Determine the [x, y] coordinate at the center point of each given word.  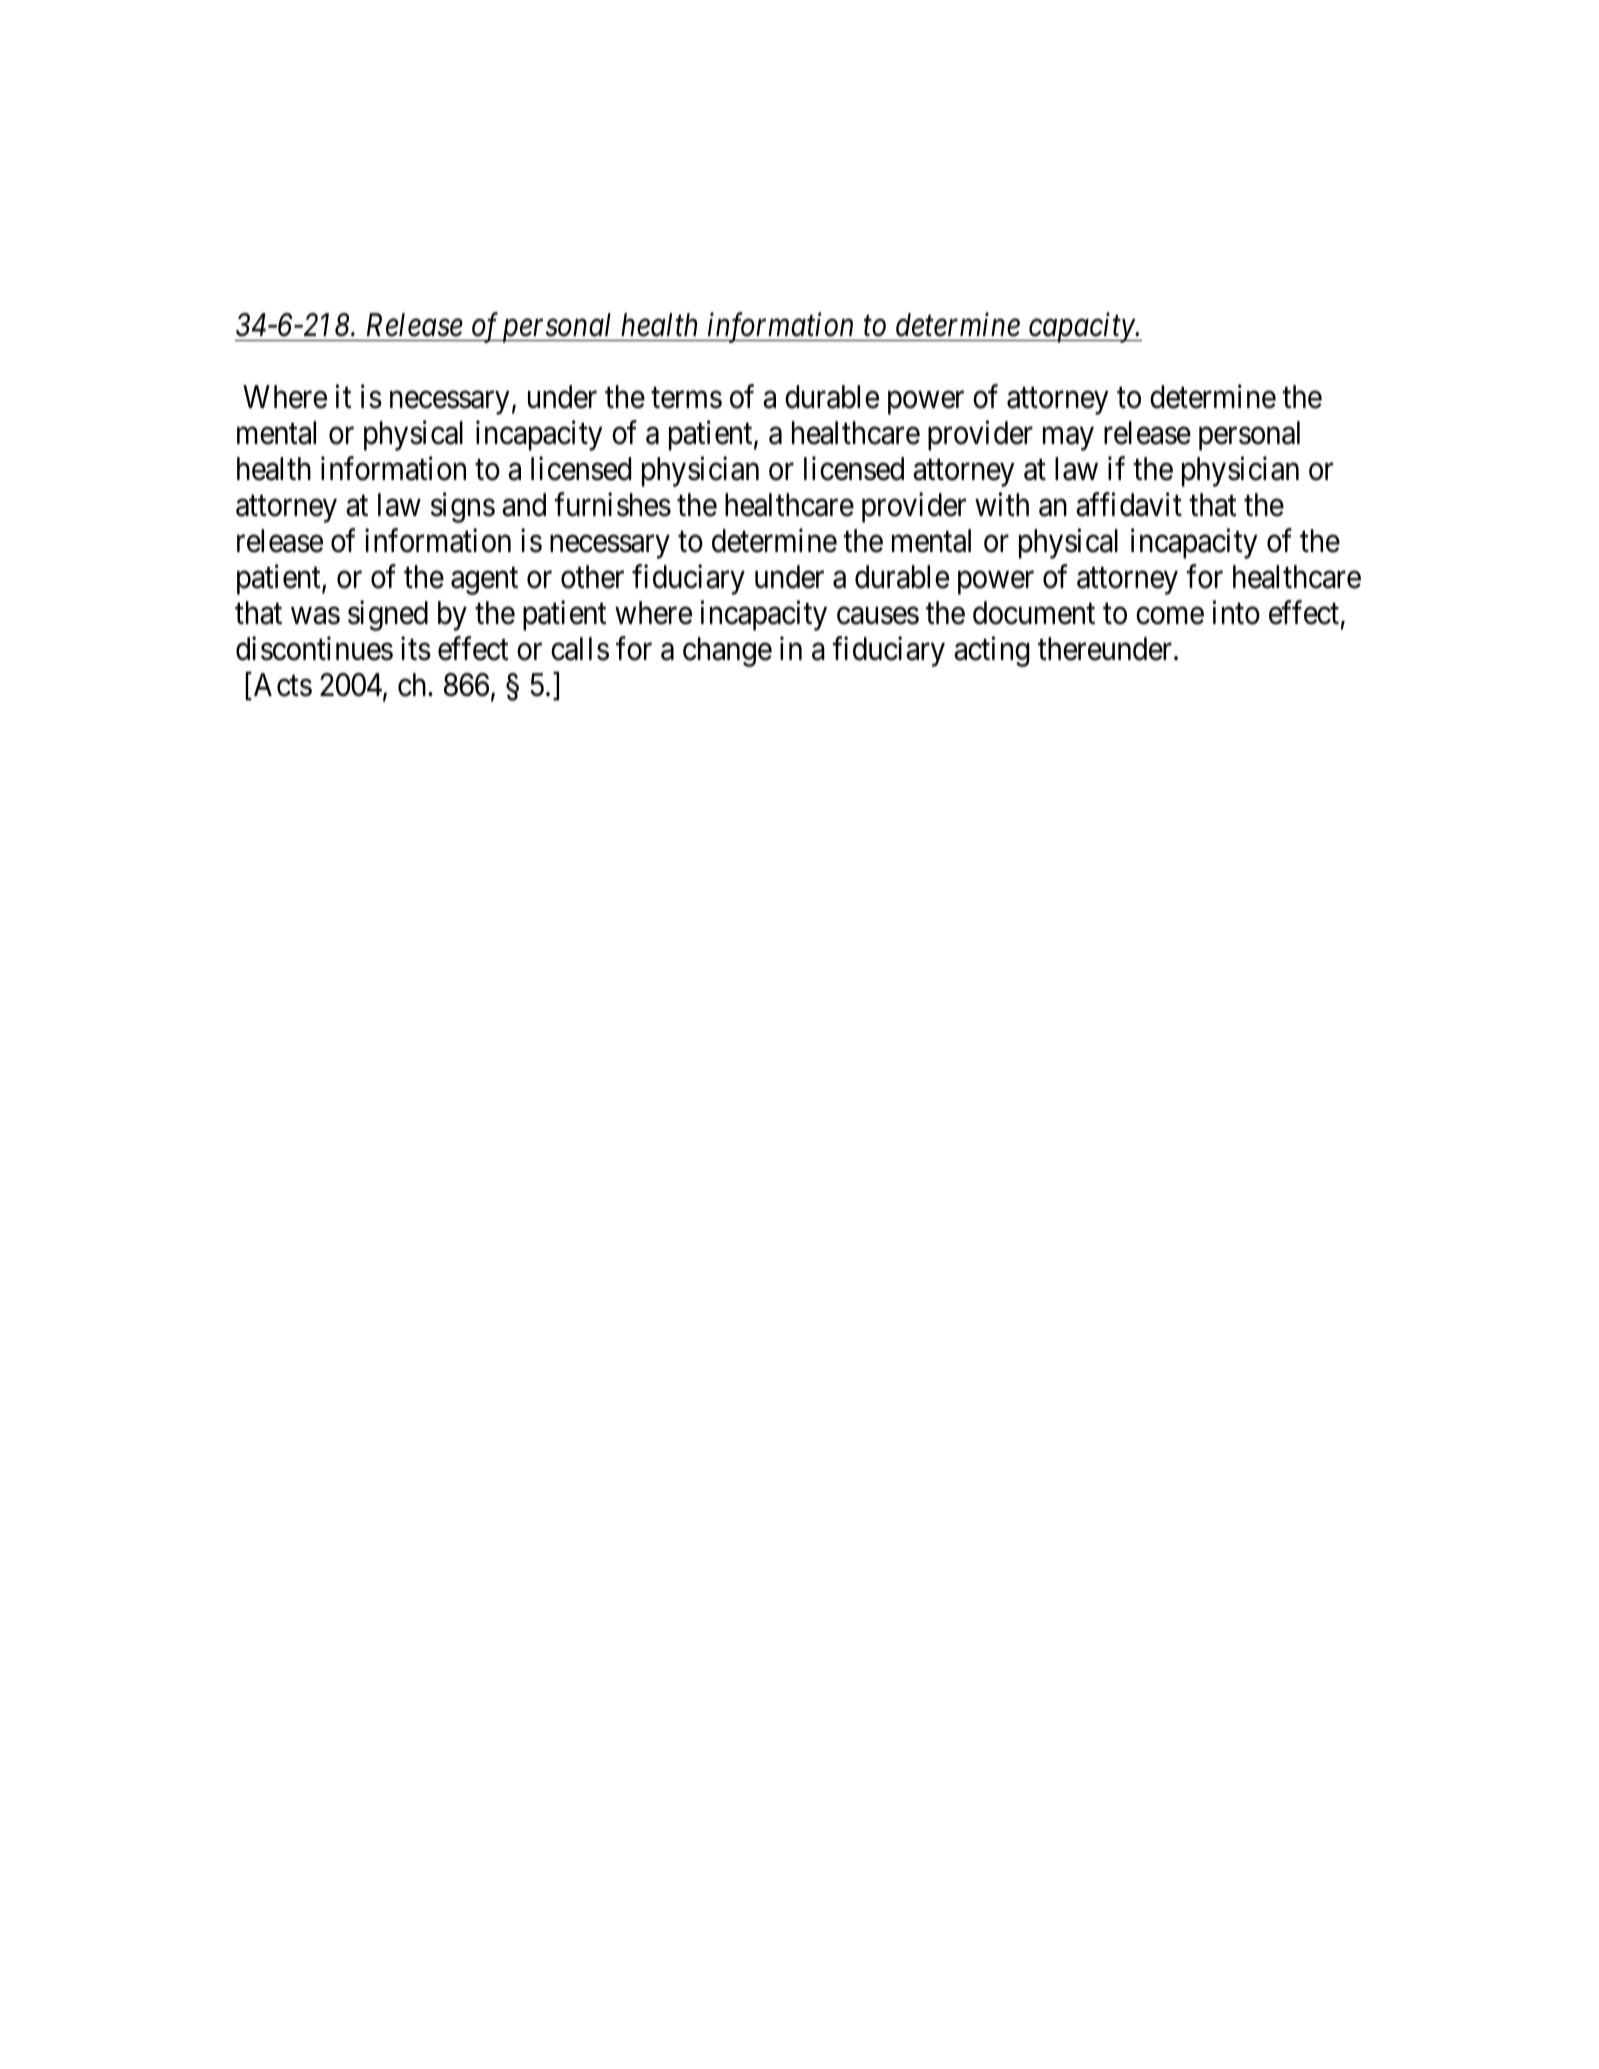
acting [991, 652]
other [592, 577]
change [727, 652]
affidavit [1129, 504]
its [416, 649]
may [1068, 439]
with [1002, 504]
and [524, 505]
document [1034, 613]
